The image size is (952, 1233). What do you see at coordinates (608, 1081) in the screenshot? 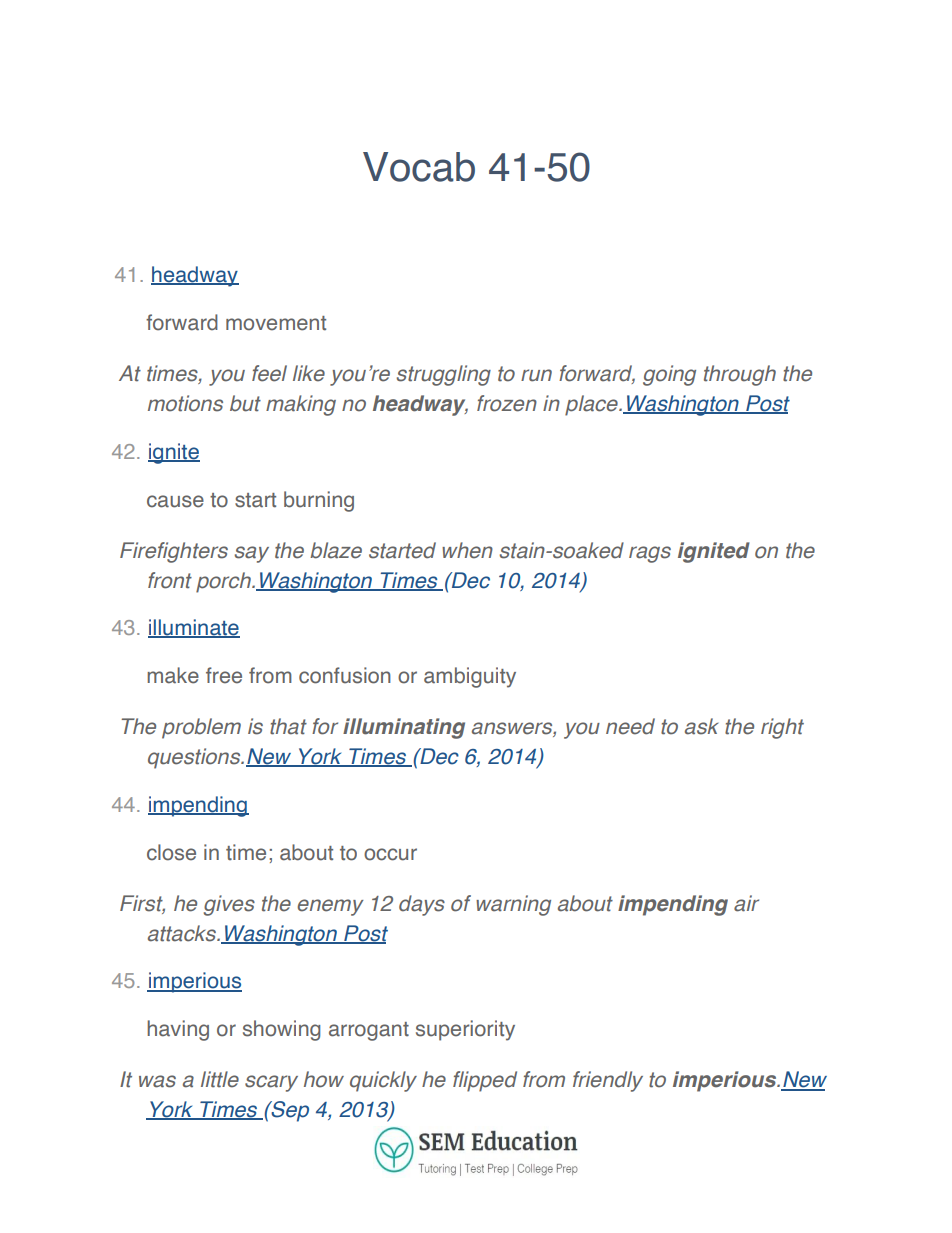
I see `friendly` at bounding box center [608, 1081].
